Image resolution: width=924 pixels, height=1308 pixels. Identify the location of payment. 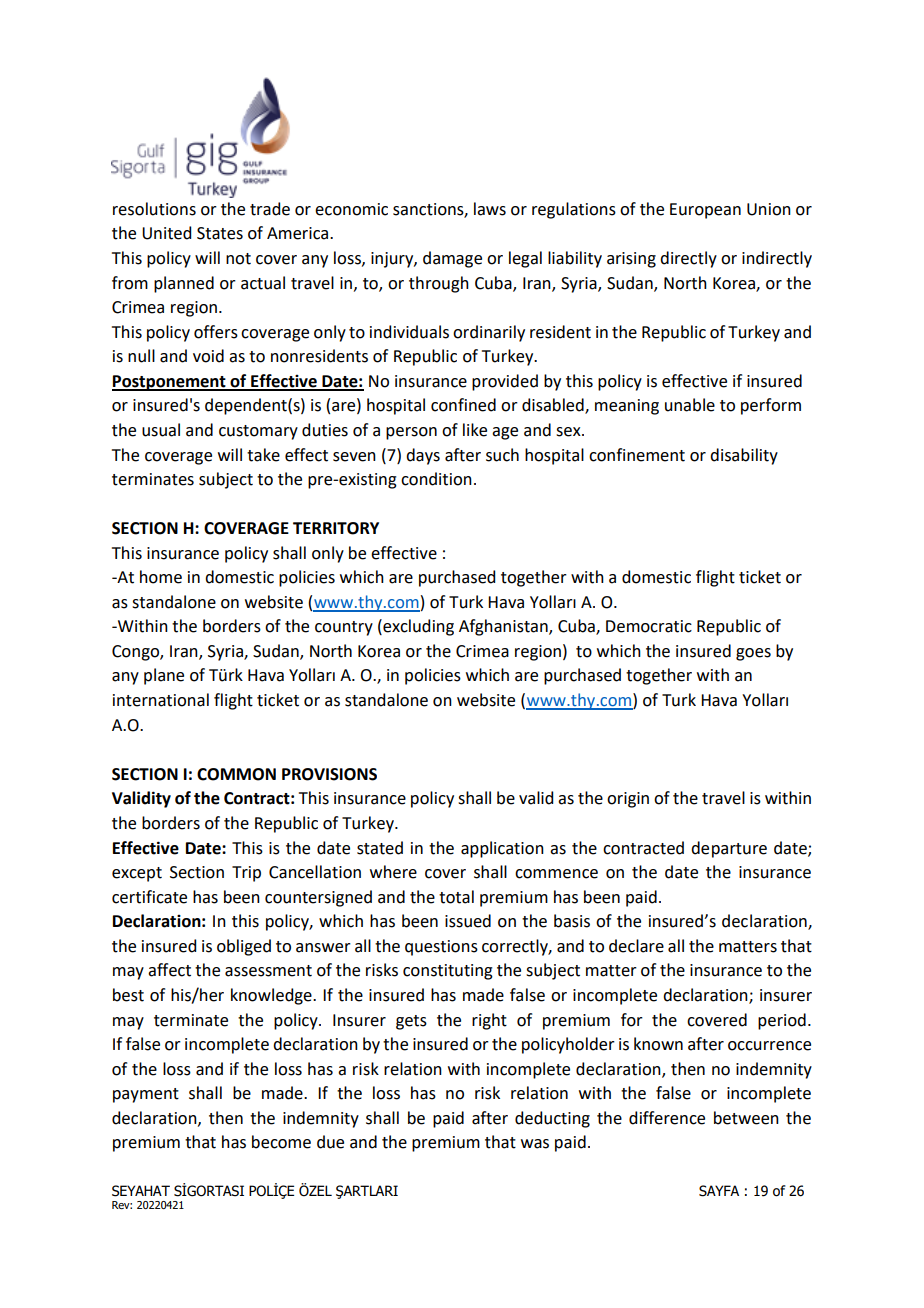
(146, 1095).
